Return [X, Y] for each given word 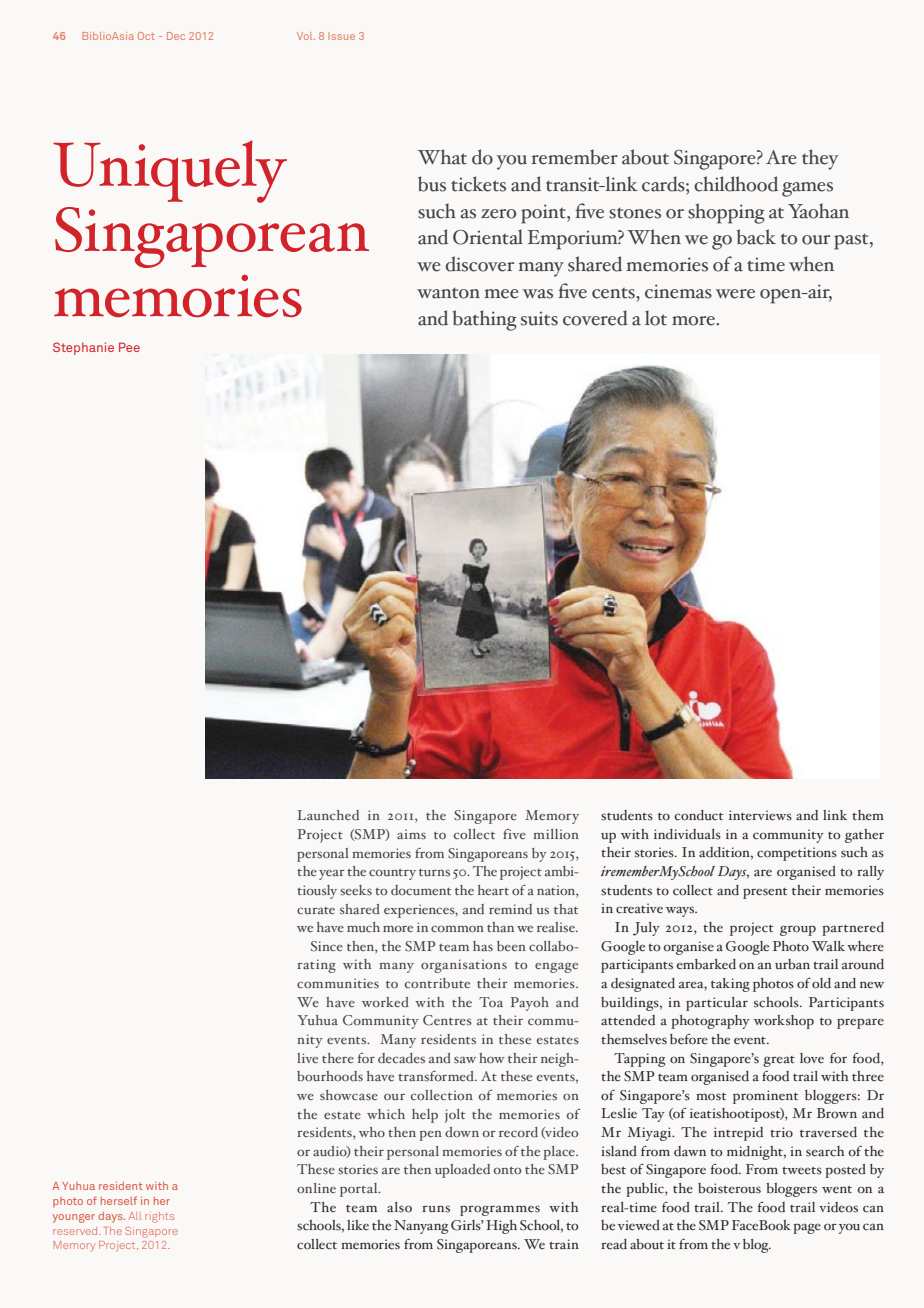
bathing [485, 320]
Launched [328, 815]
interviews [760, 815]
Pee [129, 347]
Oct [146, 36]
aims [411, 834]
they [820, 159]
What [442, 157]
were [735, 294]
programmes [500, 1210]
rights [159, 1217]
